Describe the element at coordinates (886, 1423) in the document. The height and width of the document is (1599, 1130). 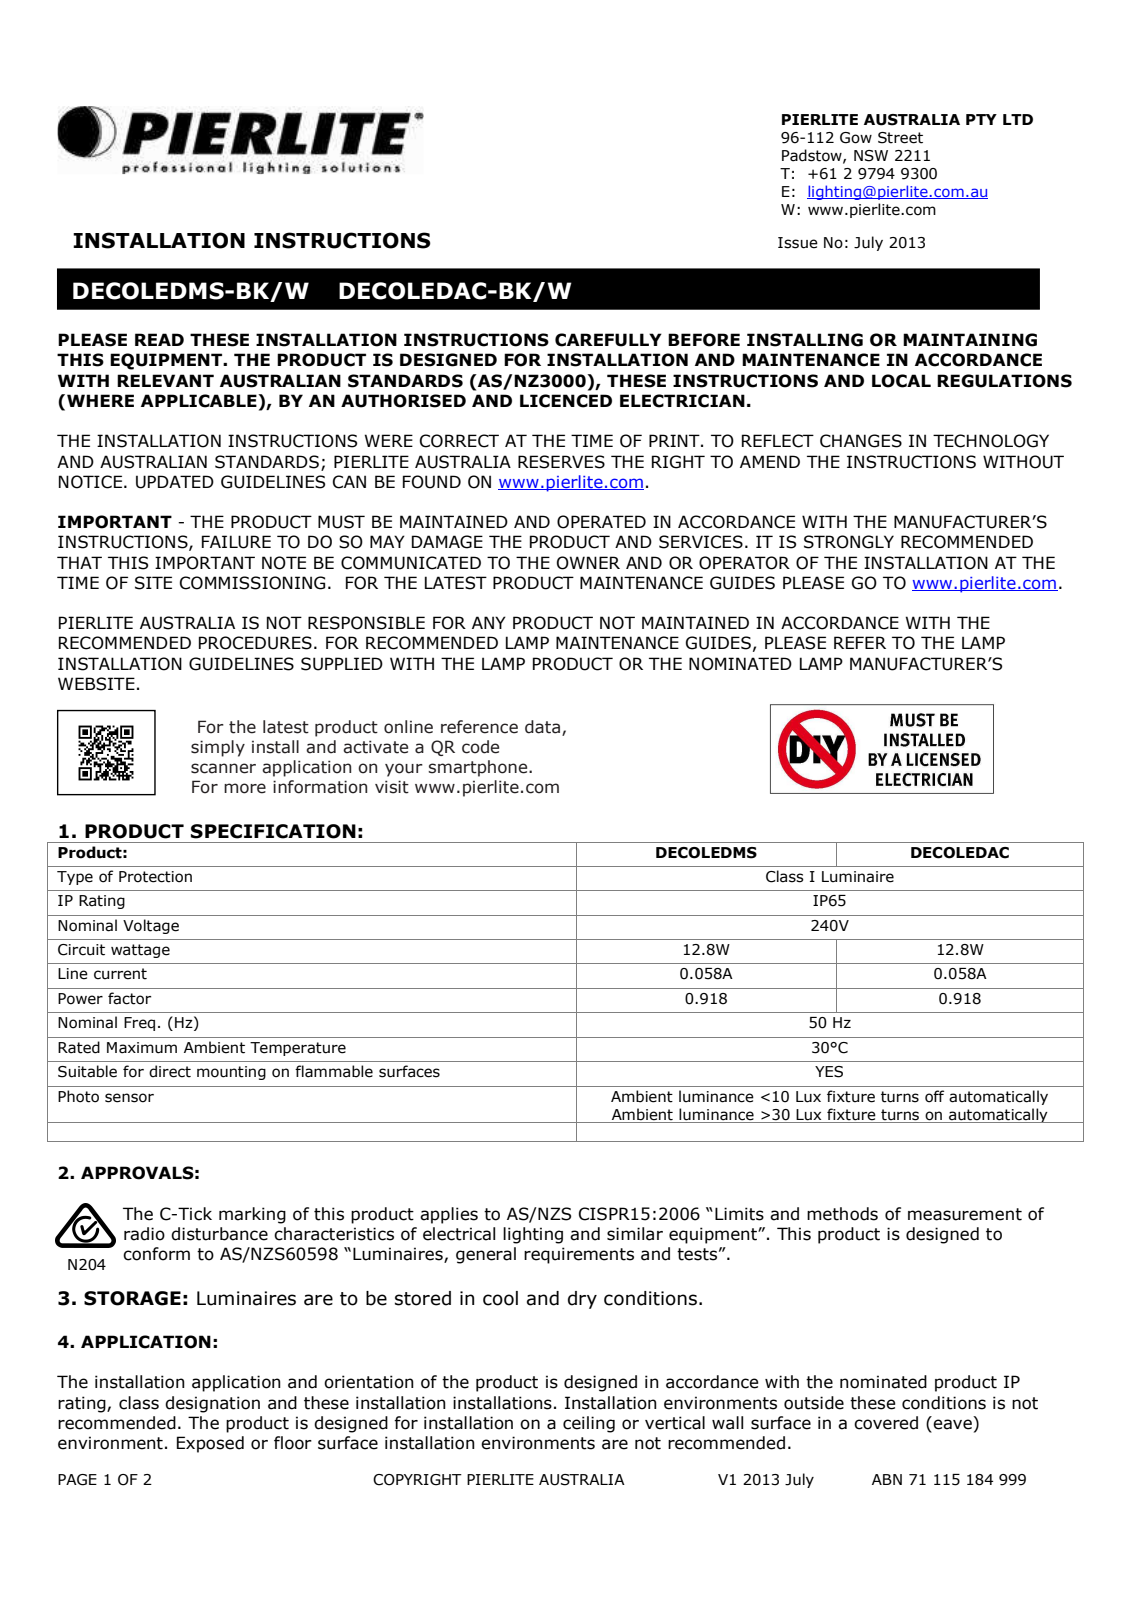
I see `covered` at that location.
